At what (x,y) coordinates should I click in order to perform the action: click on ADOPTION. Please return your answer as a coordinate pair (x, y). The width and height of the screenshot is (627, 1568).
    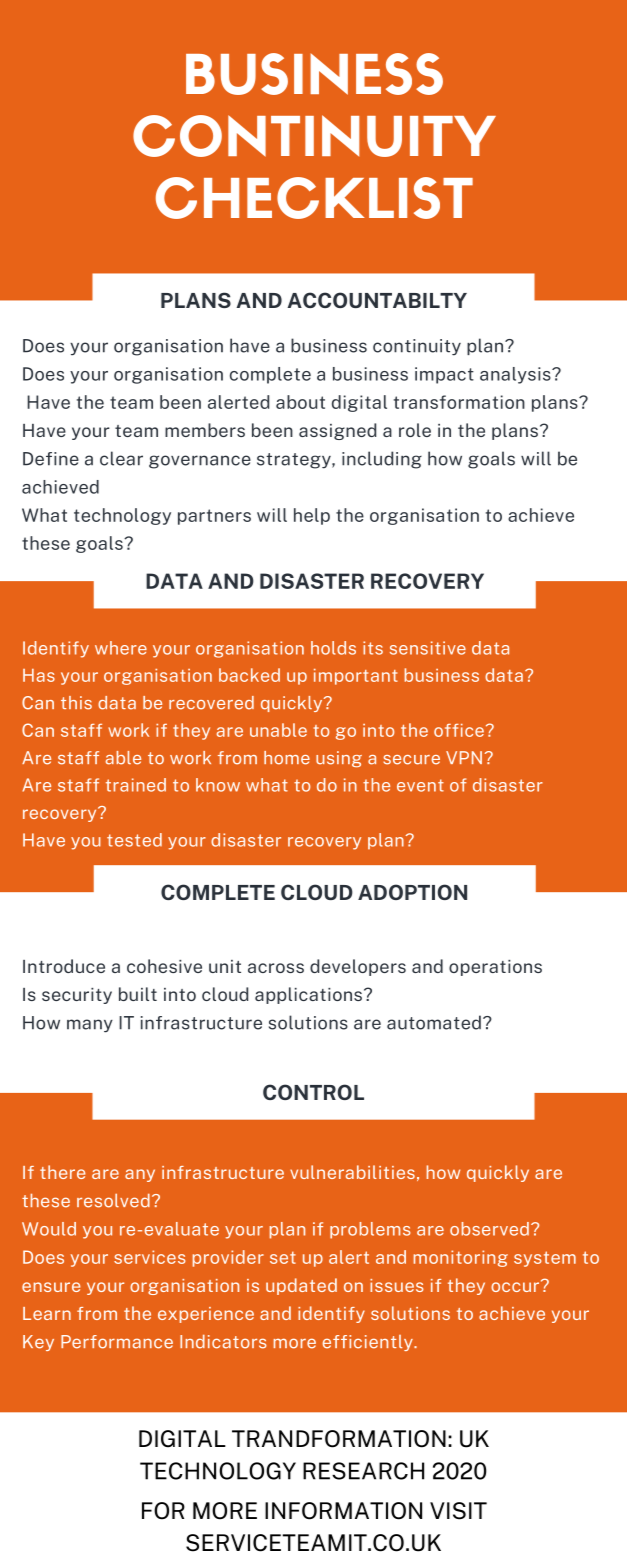
    Looking at the image, I should click on (412, 892).
